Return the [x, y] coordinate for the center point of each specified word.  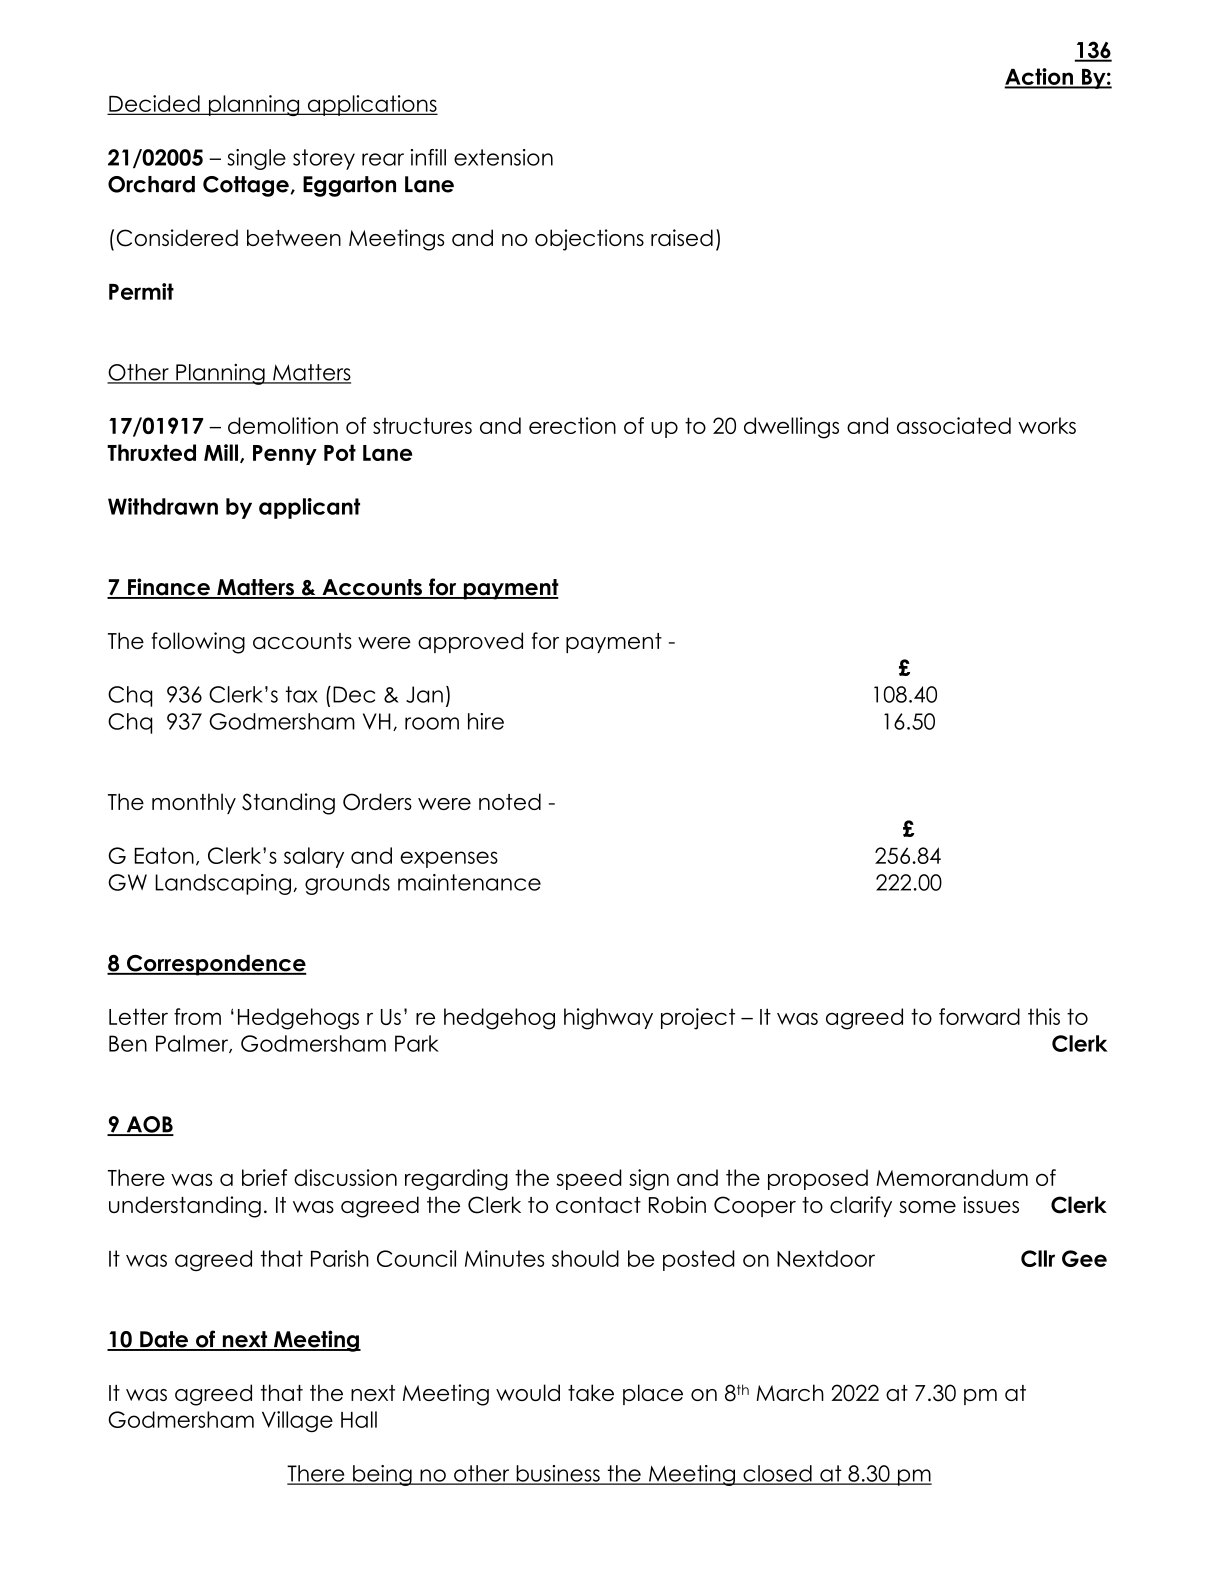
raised [682, 237]
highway [608, 1019]
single [257, 159]
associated [954, 425]
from [197, 1016]
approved [470, 642]
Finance [169, 588]
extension [503, 157]
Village [297, 1421]
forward [979, 1016]
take [591, 1392]
